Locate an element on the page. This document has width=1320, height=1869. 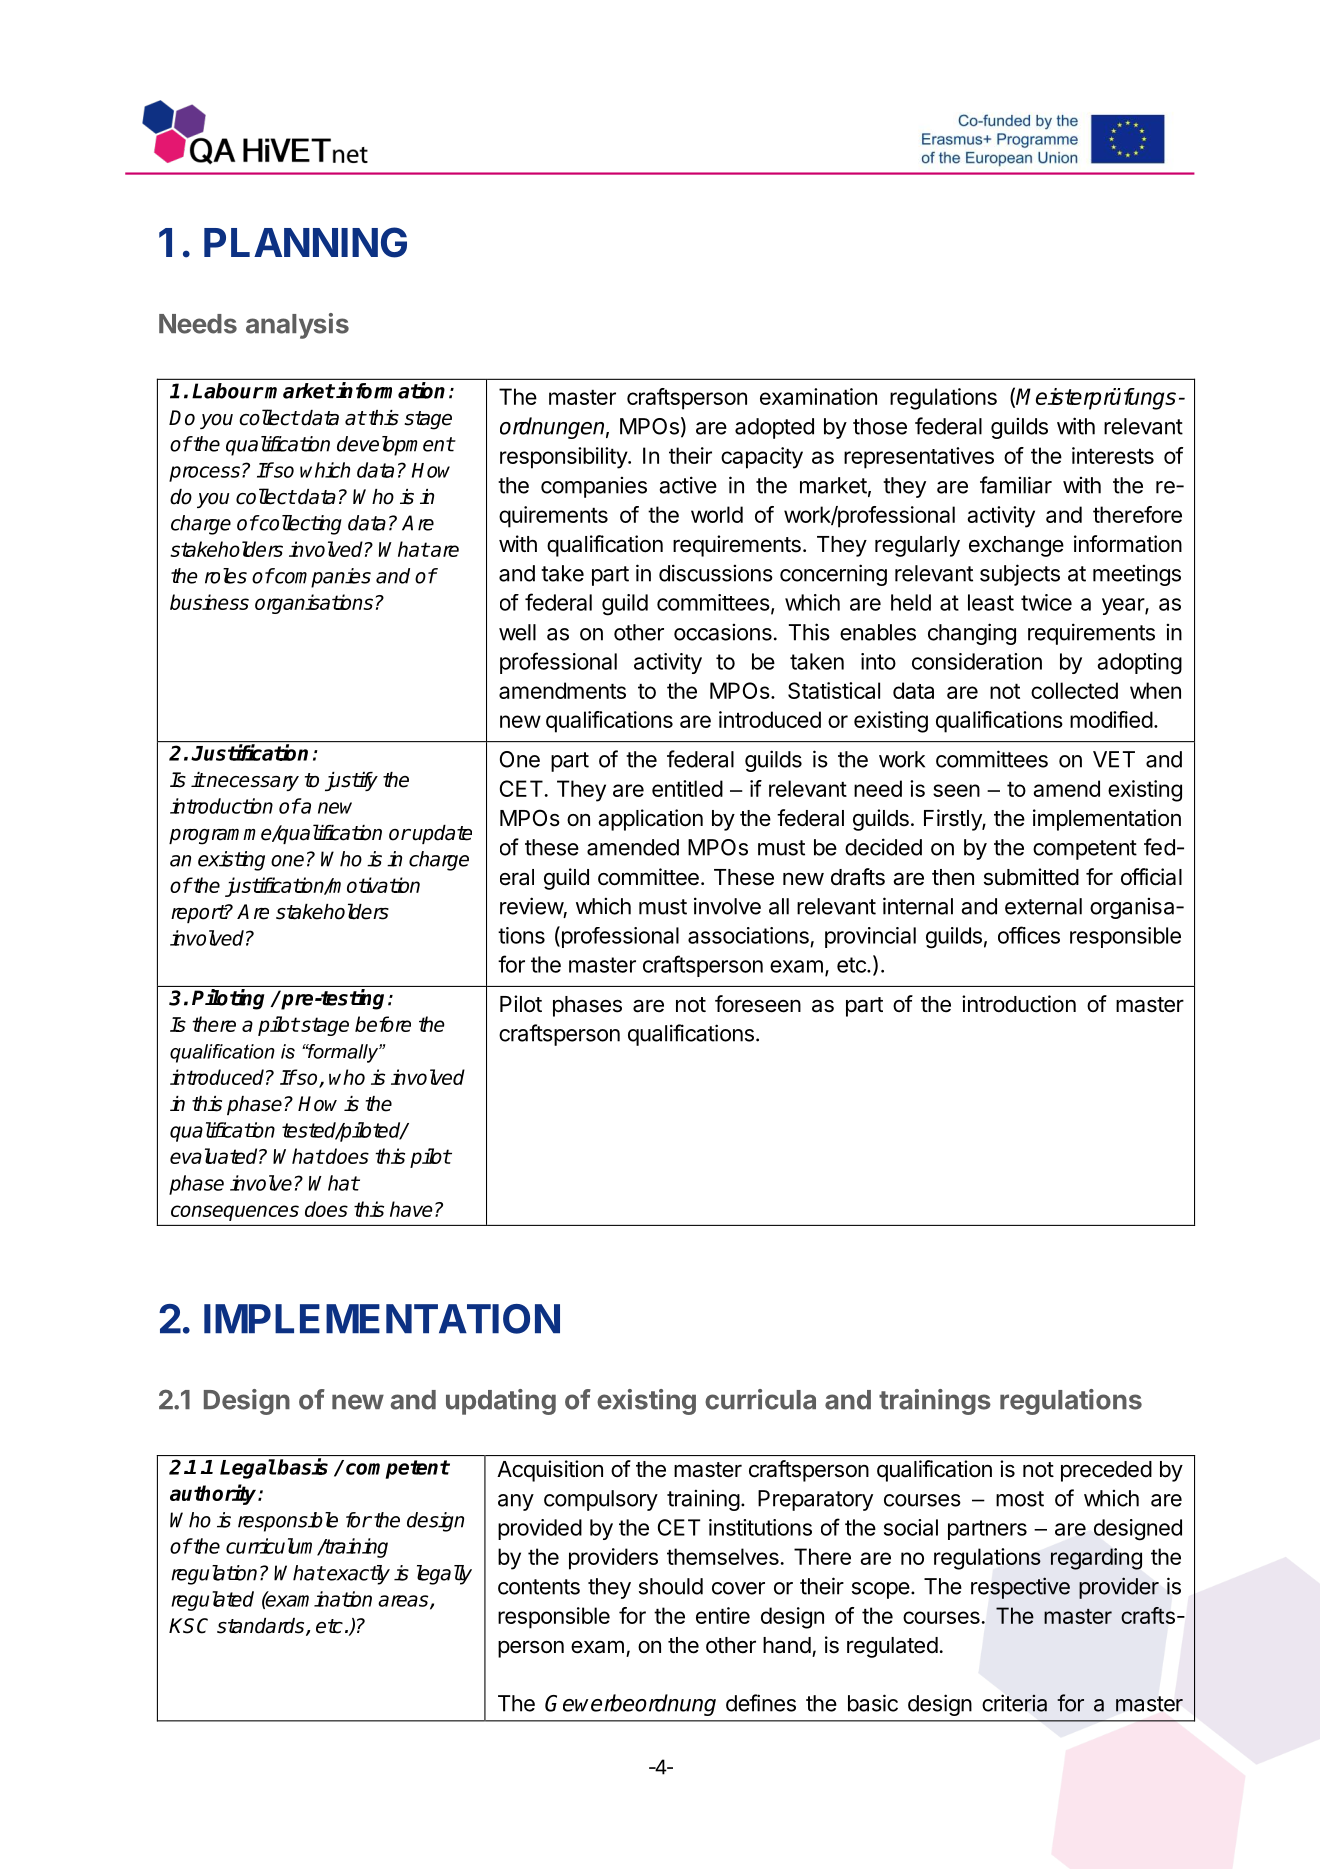
before is located at coordinates (383, 1024).
